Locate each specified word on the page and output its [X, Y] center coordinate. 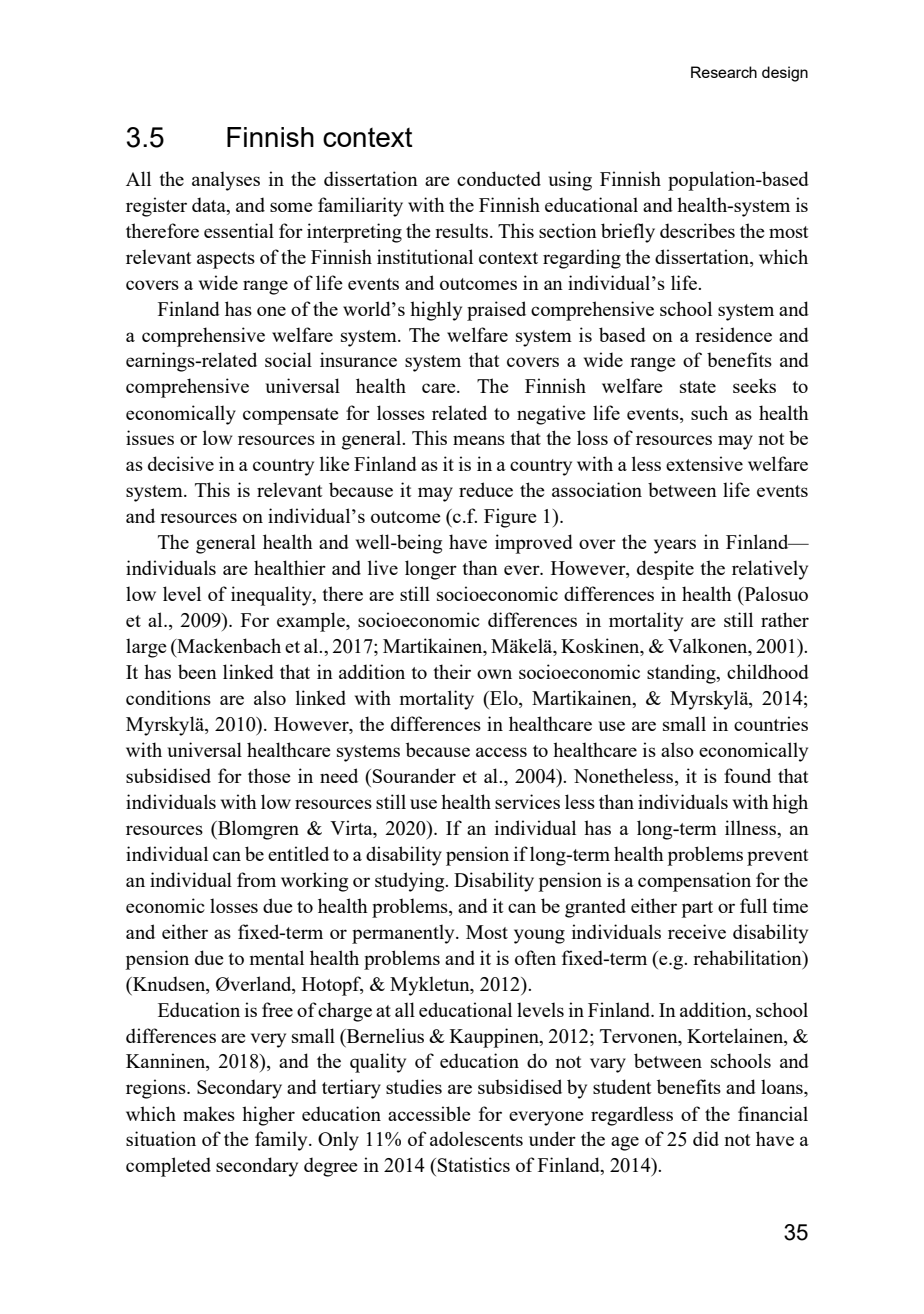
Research [724, 72]
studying [411, 882]
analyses [226, 181]
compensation [694, 882]
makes [209, 1113]
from [256, 879]
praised [496, 311]
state [698, 387]
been [197, 671]
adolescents [476, 1138]
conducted [499, 178]
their [452, 671]
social [288, 359]
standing [682, 674]
